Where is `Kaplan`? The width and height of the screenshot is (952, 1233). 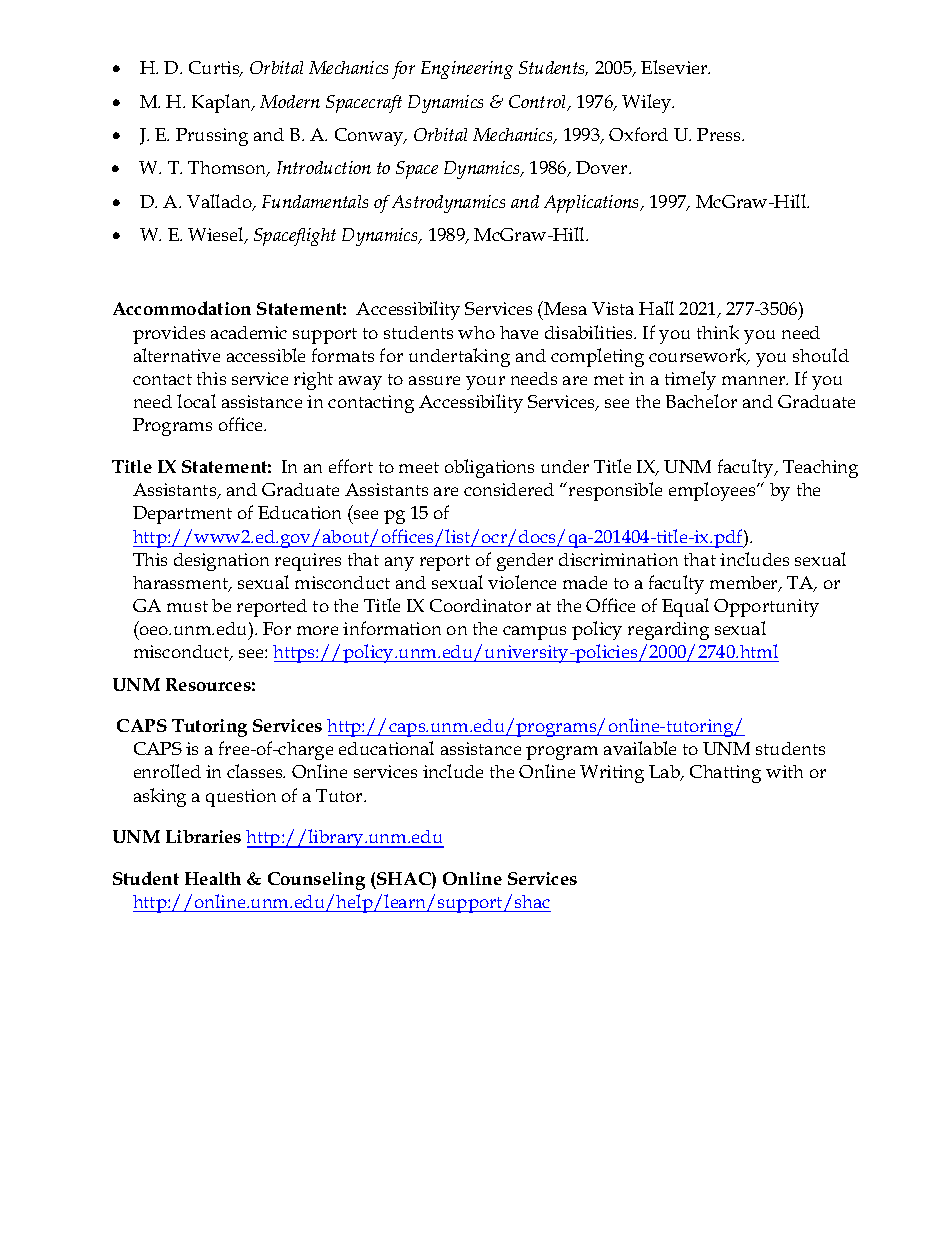 Kaplan is located at coordinates (223, 103).
